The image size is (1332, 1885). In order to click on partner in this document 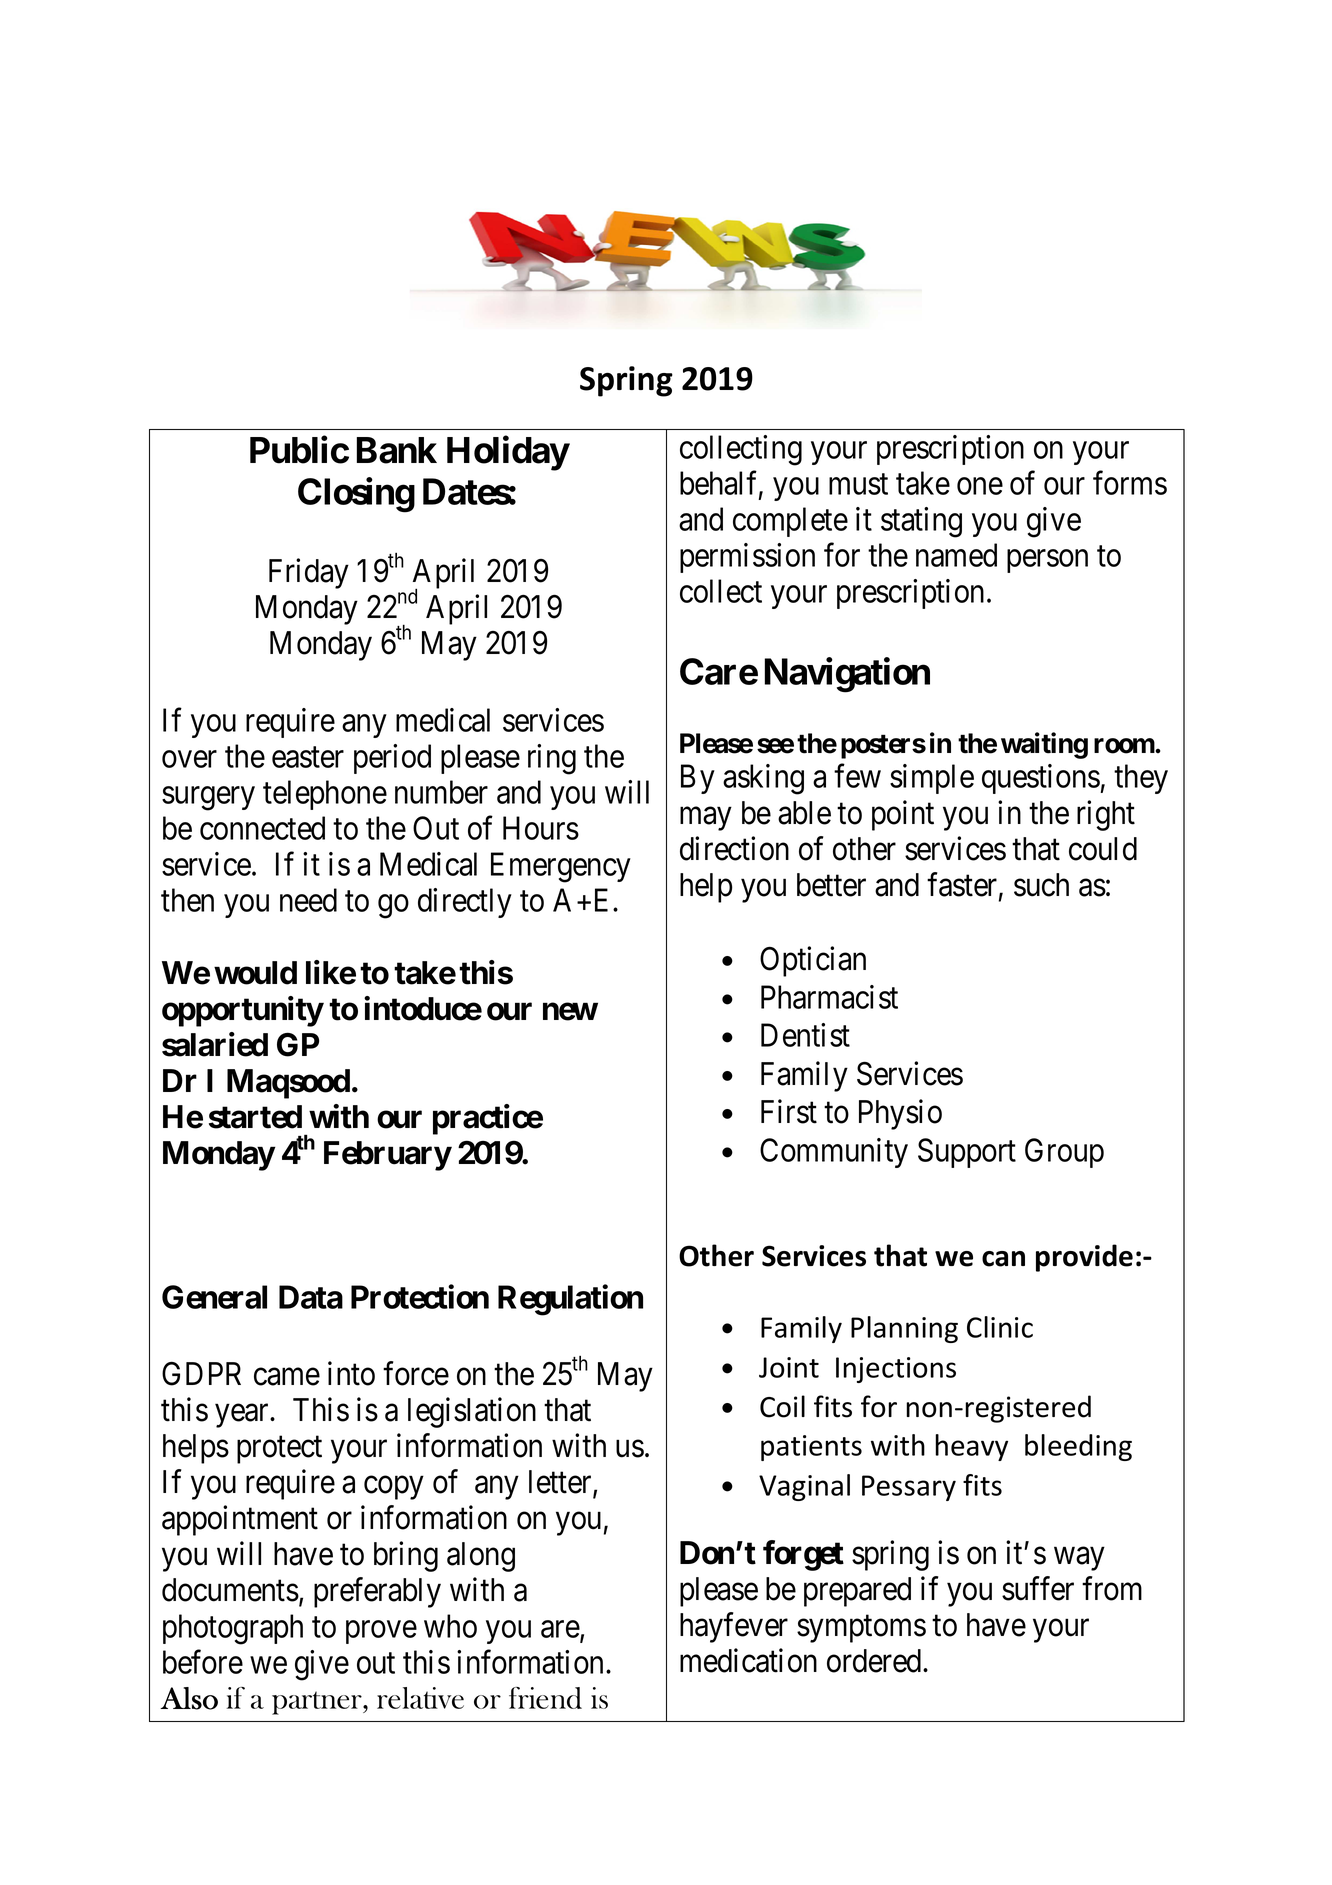, I will do `click(318, 1703)`.
